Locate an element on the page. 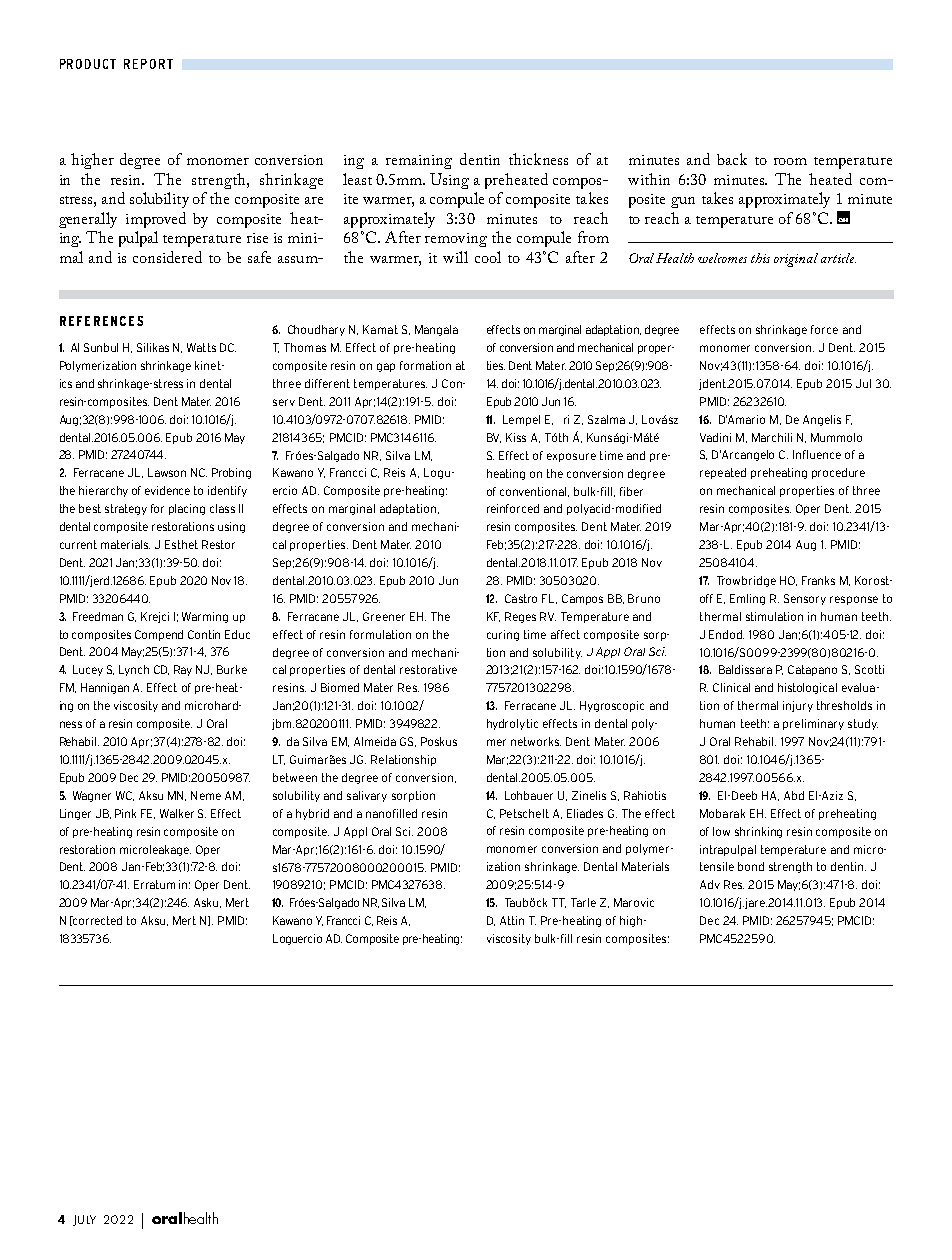  Castro is located at coordinates (521, 598).
